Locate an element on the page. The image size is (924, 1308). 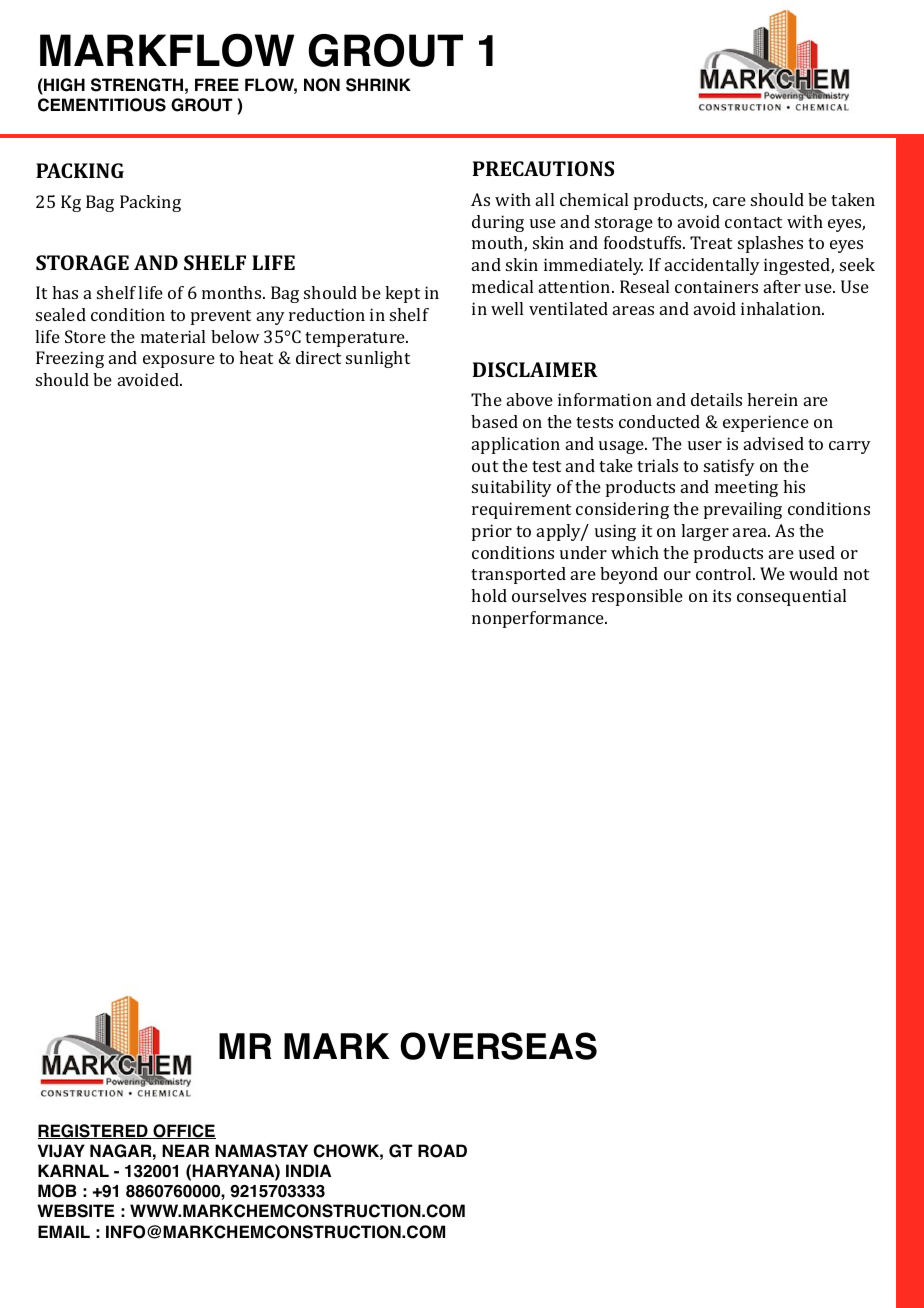
care is located at coordinates (729, 201).
